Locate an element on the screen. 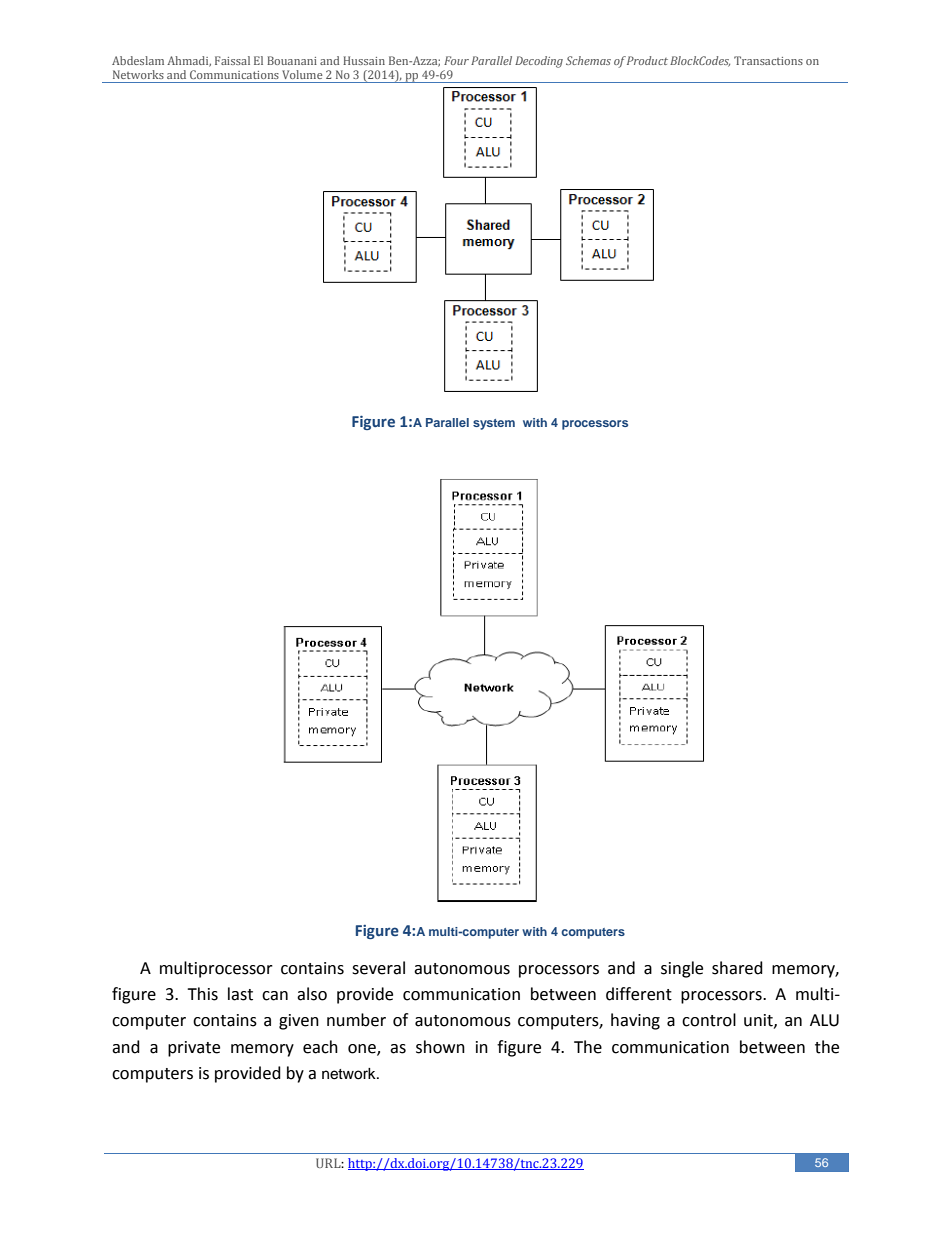 The image size is (952, 1233). several is located at coordinates (378, 968).
